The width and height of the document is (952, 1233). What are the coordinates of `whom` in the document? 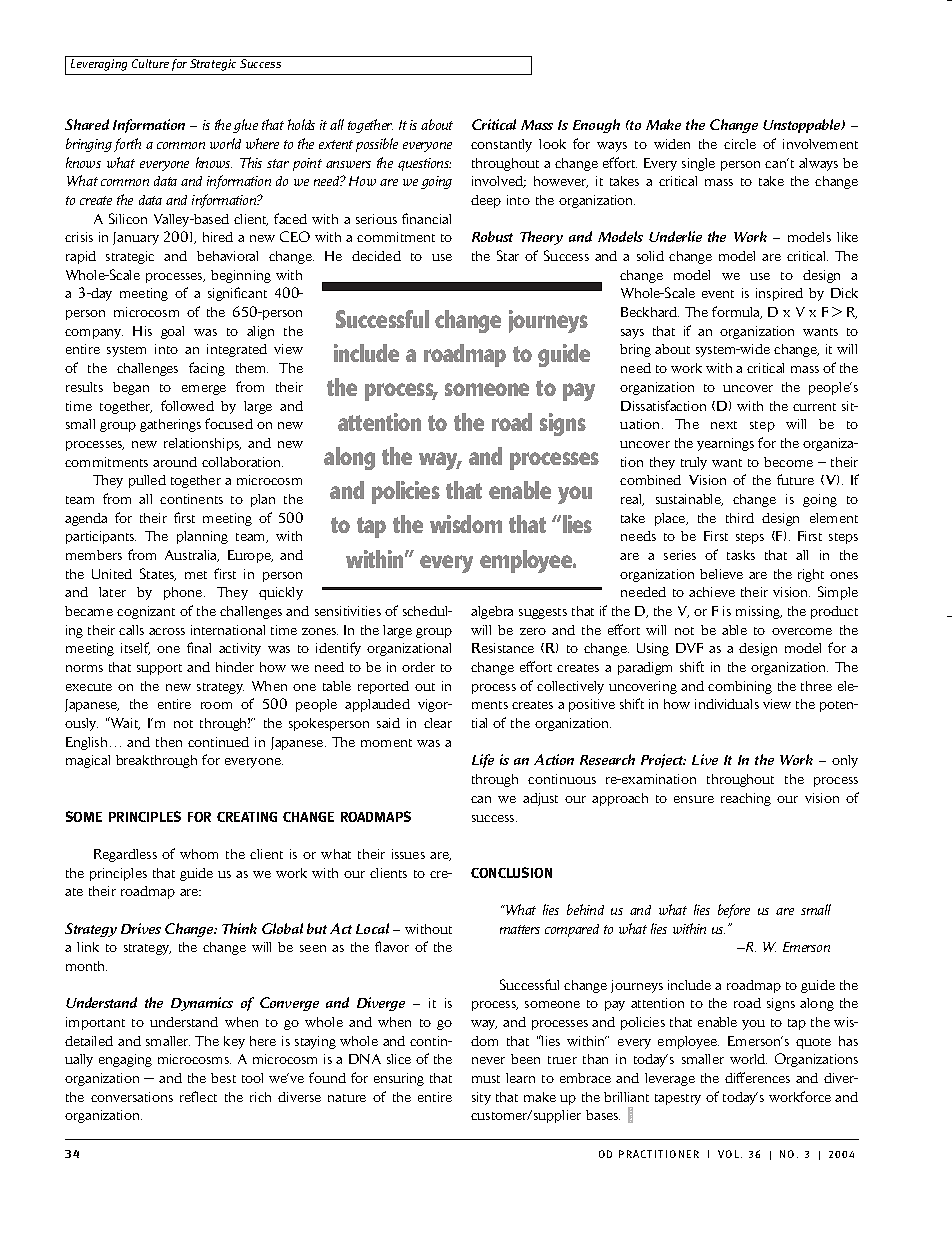 It's located at (199, 854).
